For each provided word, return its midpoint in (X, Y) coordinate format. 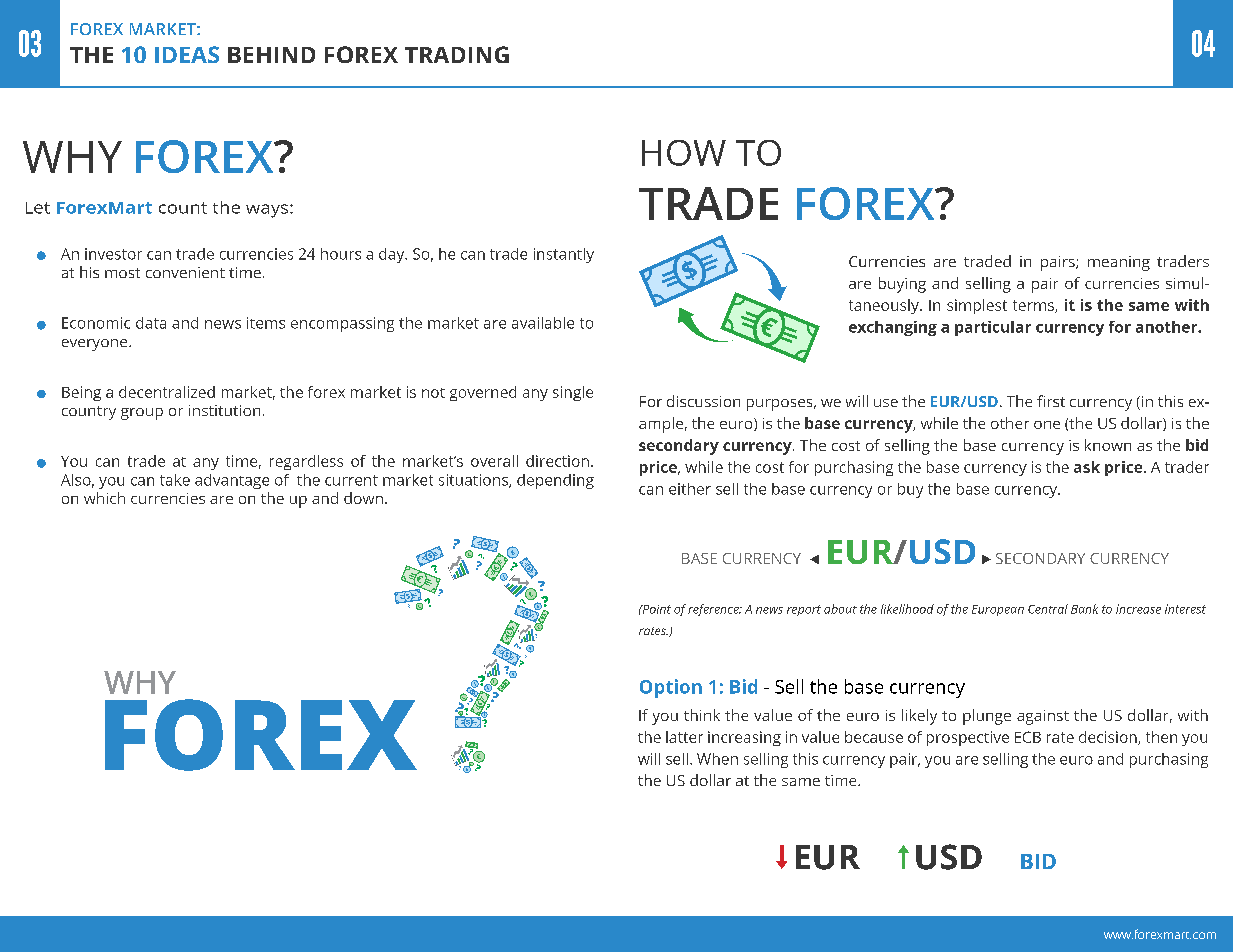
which (104, 498)
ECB (1028, 737)
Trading (457, 54)
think (702, 715)
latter (684, 737)
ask (1087, 467)
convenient (185, 272)
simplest (977, 306)
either (690, 489)
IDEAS (187, 54)
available (543, 323)
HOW (684, 153)
